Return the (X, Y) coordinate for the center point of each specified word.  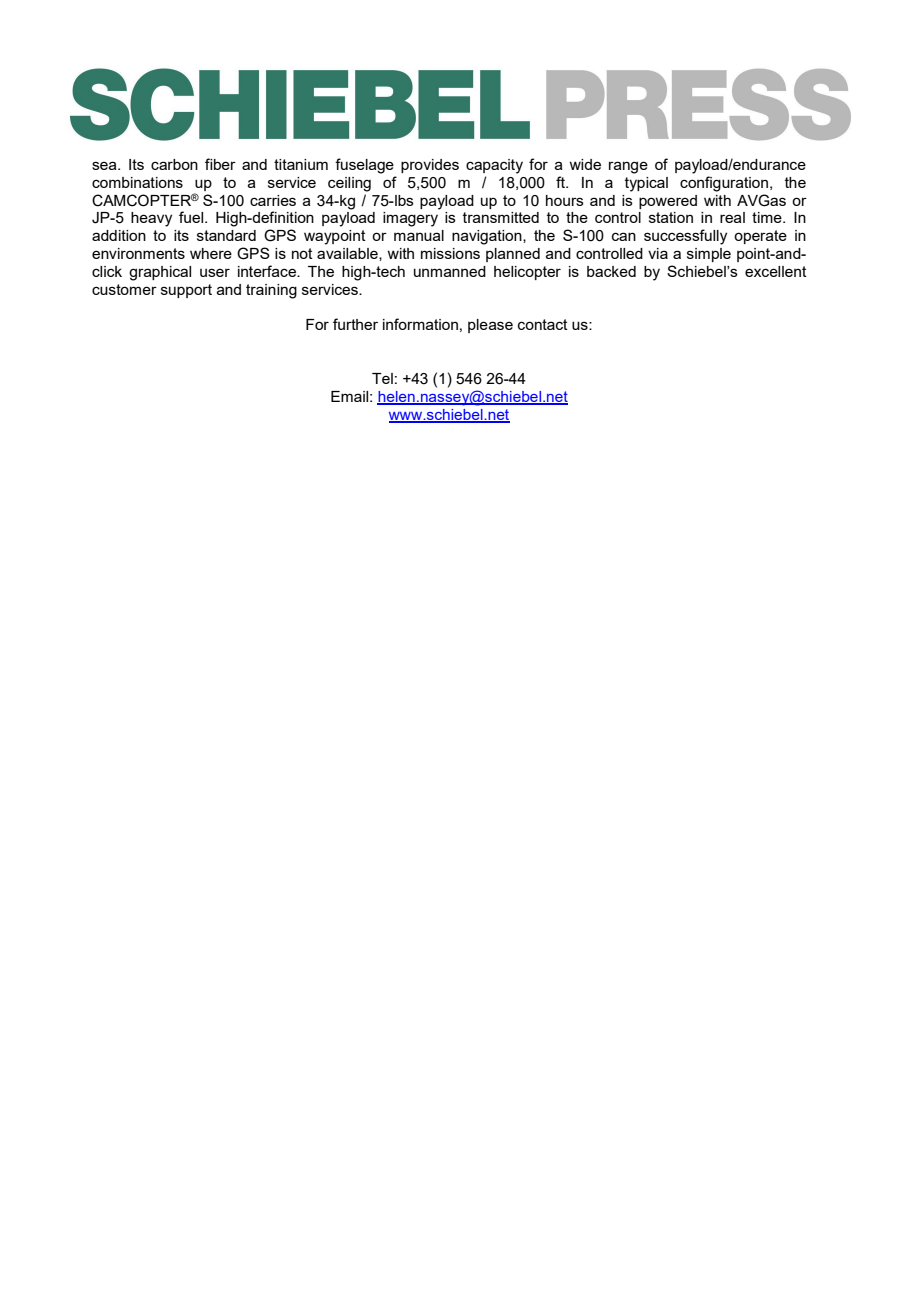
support (186, 291)
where (211, 253)
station (671, 217)
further (355, 324)
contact (543, 324)
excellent (776, 271)
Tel (382, 378)
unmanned (450, 271)
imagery (410, 219)
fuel (192, 217)
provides (430, 166)
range (628, 167)
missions (450, 253)
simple (709, 255)
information (420, 324)
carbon (174, 164)
